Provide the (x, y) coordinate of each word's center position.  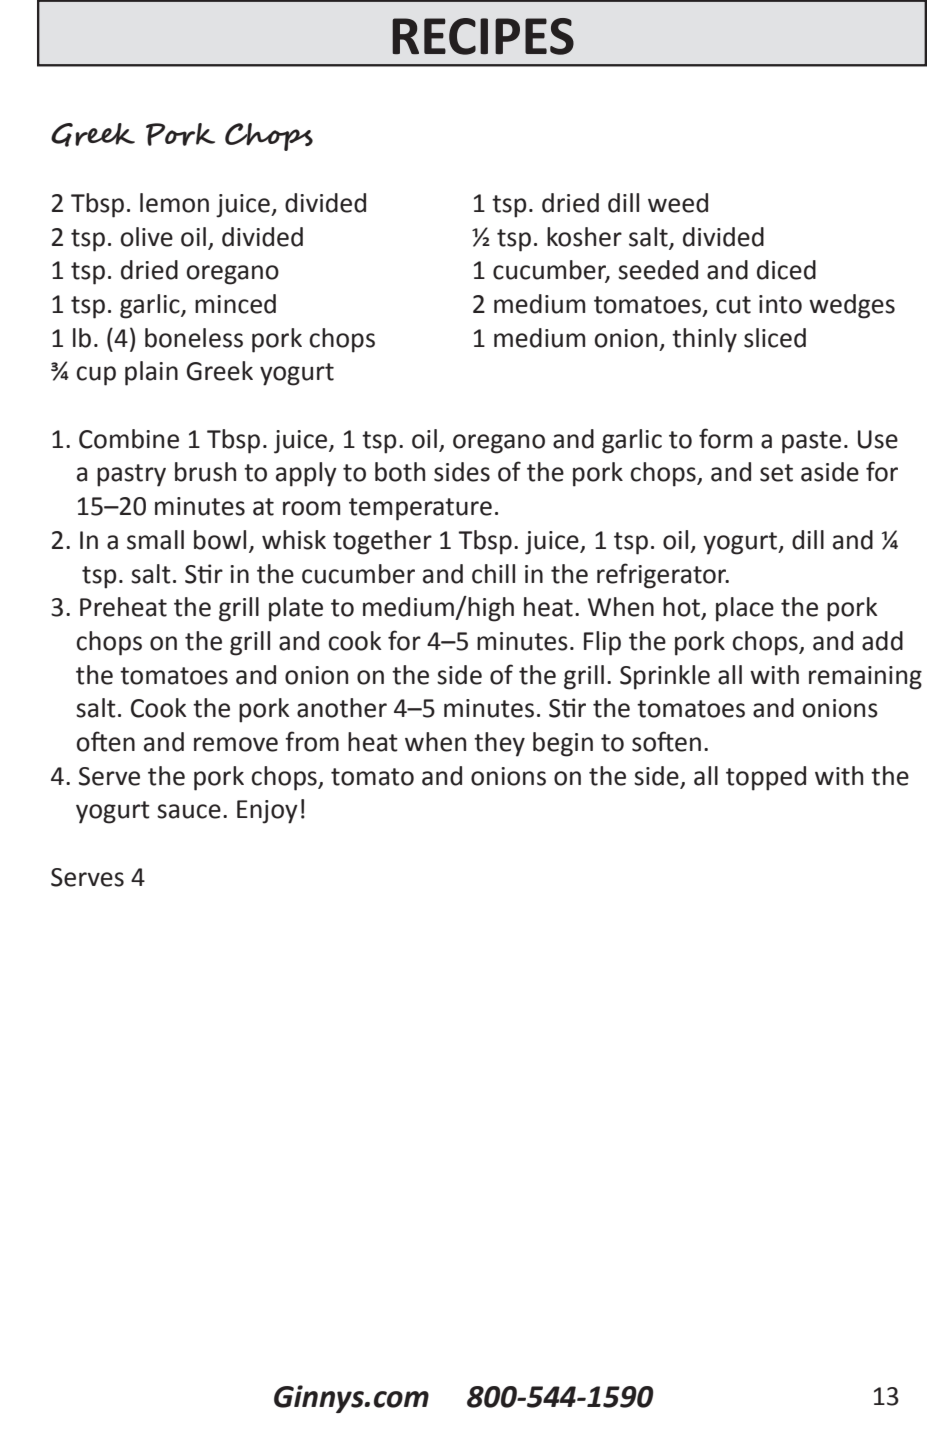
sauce (189, 811)
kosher (584, 237)
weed (678, 203)
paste (811, 442)
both (400, 472)
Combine (129, 439)
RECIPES (483, 36)
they (499, 744)
